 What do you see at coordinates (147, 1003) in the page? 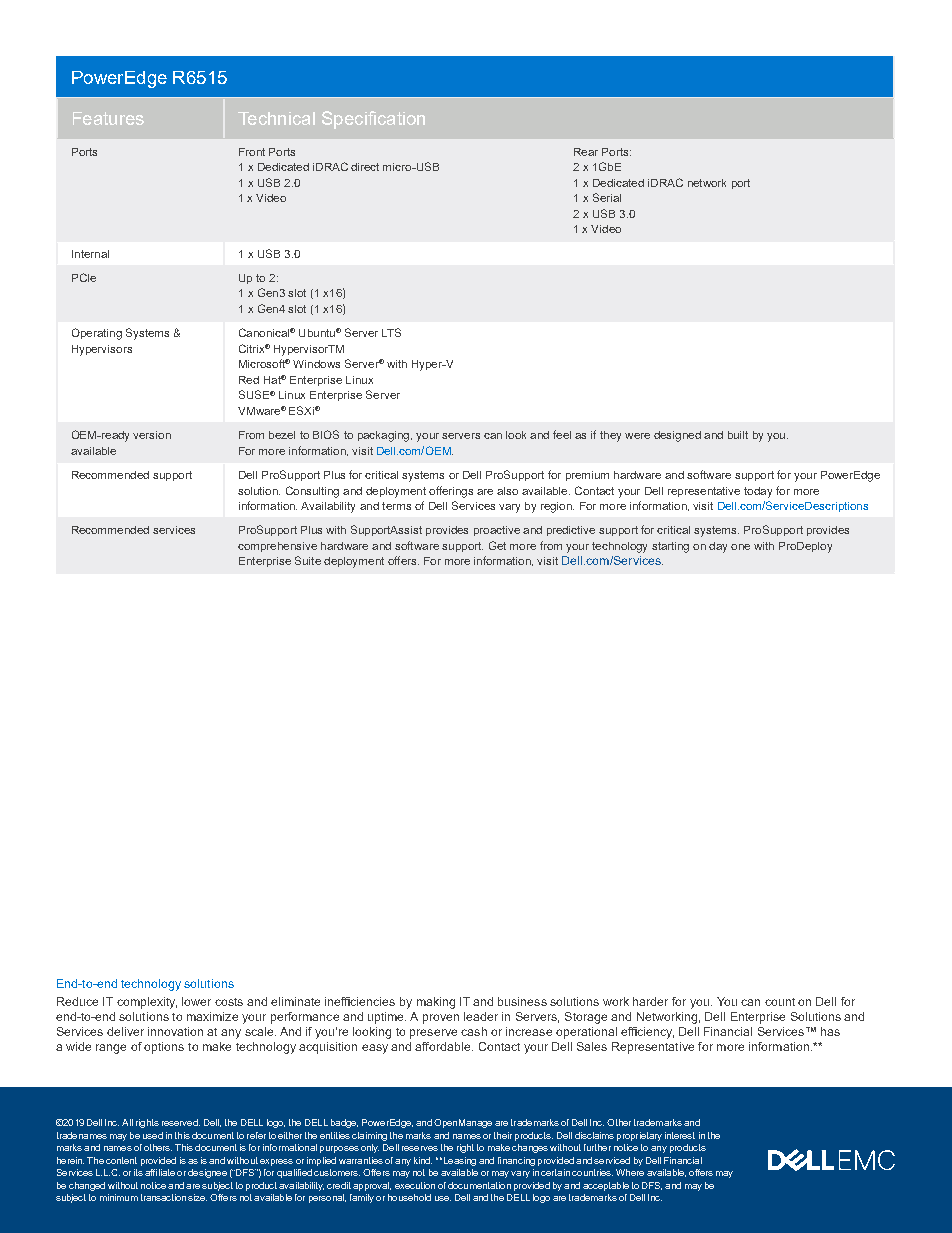
I see `complexity` at bounding box center [147, 1003].
